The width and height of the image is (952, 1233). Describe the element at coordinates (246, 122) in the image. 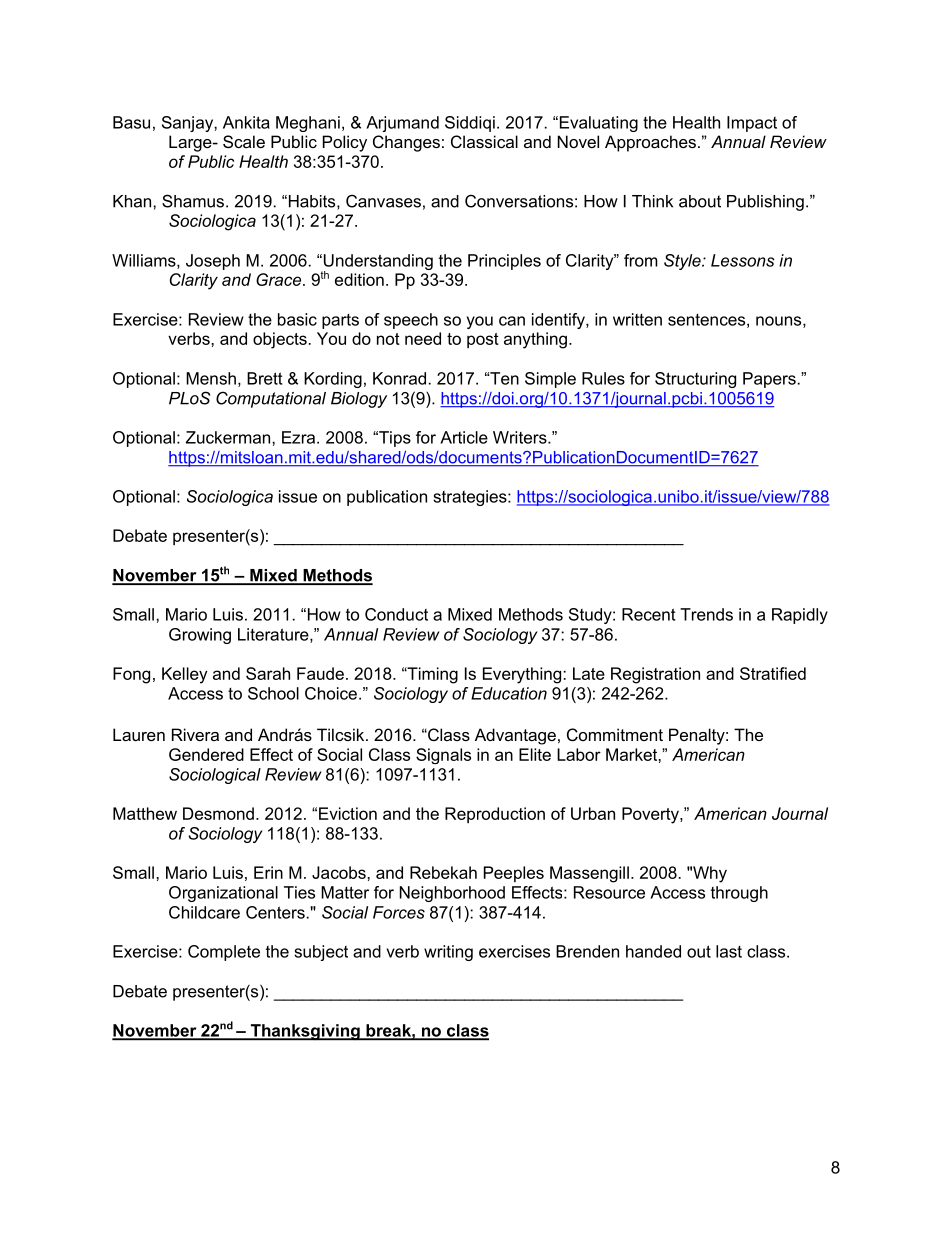

I see `Ankita` at that location.
